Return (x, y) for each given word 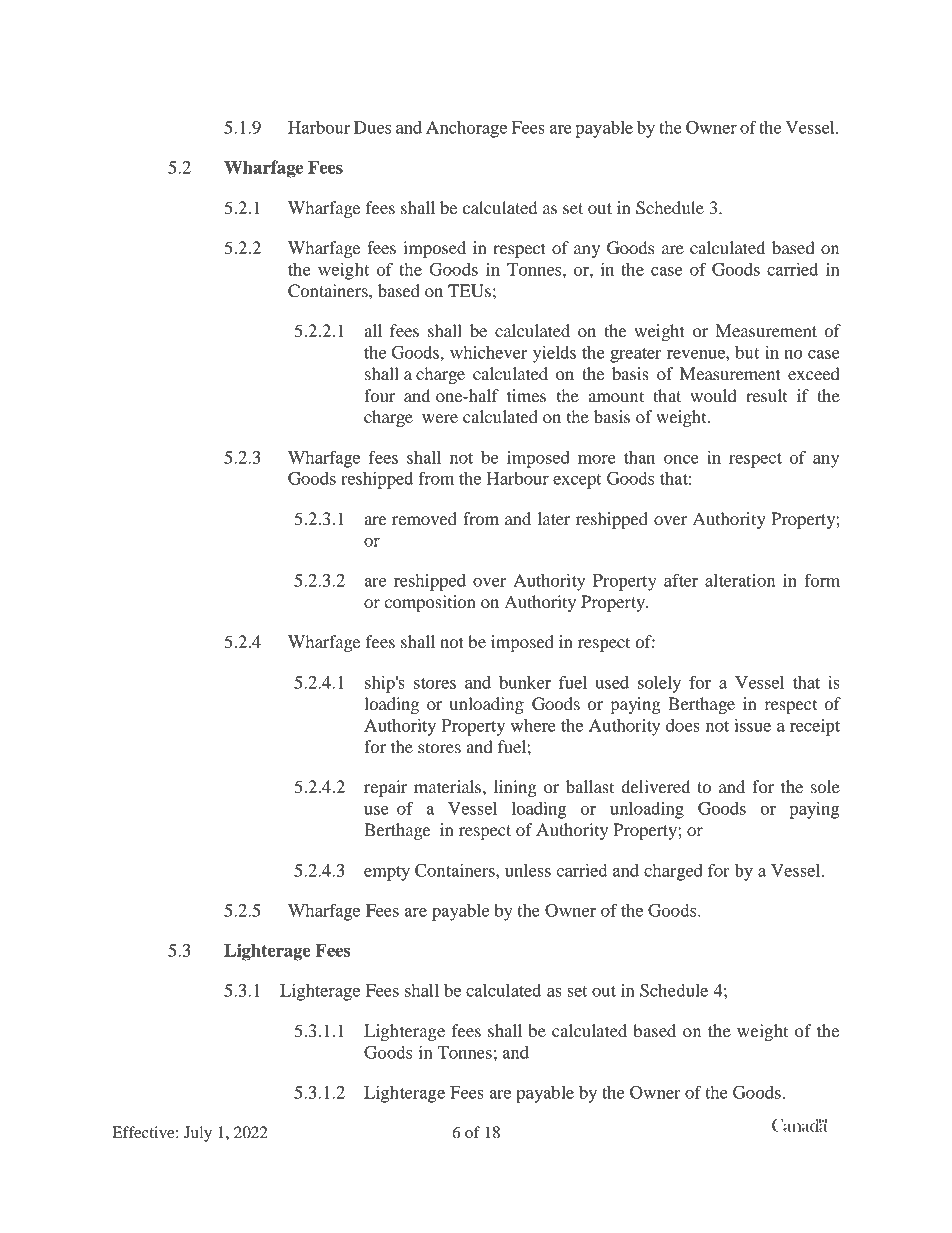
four (380, 395)
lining (515, 788)
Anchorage (466, 129)
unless (528, 870)
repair (386, 788)
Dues (372, 127)
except (577, 481)
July (198, 1134)
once (681, 459)
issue (752, 725)
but (747, 352)
